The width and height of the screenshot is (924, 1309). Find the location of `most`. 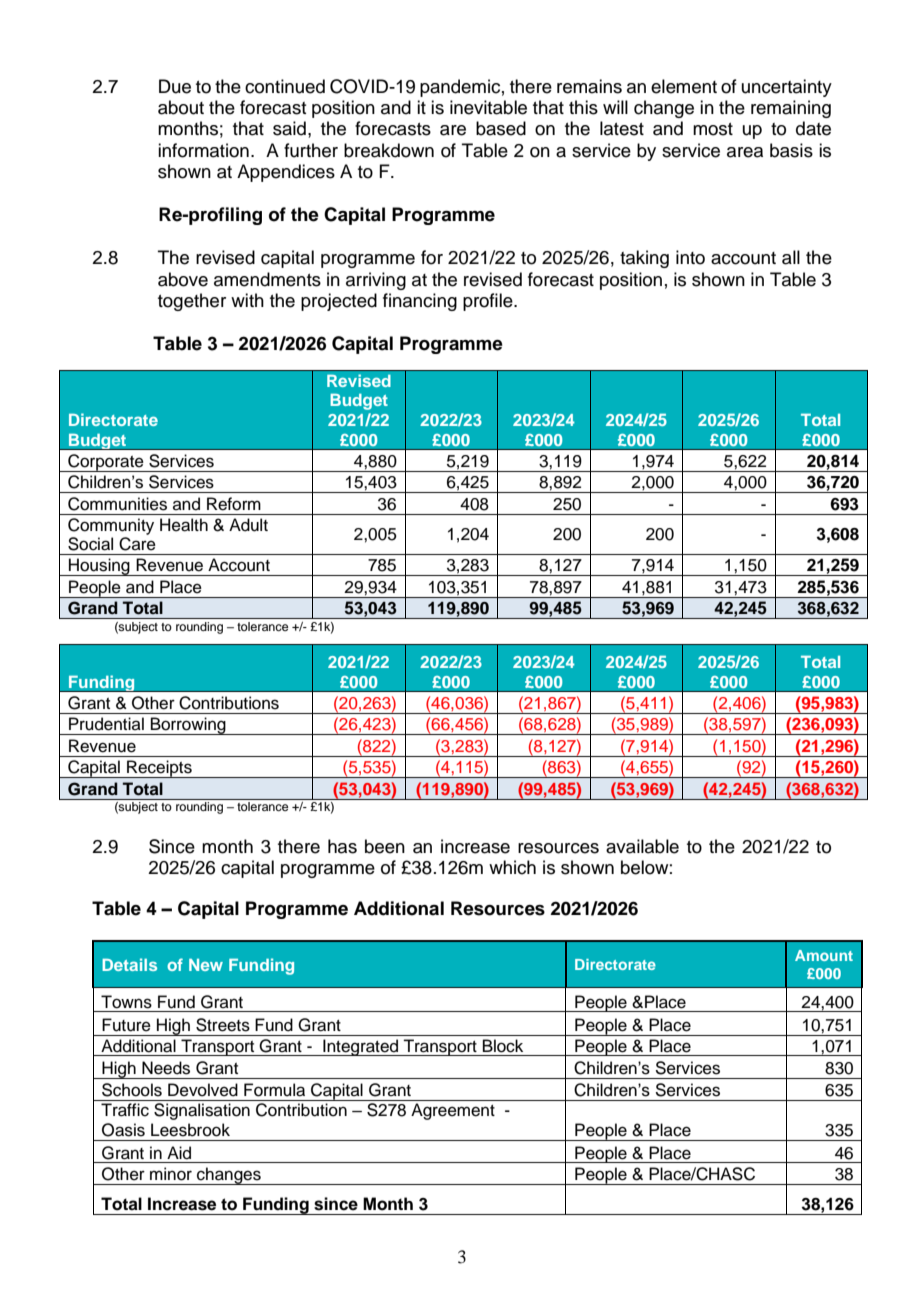

most is located at coordinates (713, 129).
